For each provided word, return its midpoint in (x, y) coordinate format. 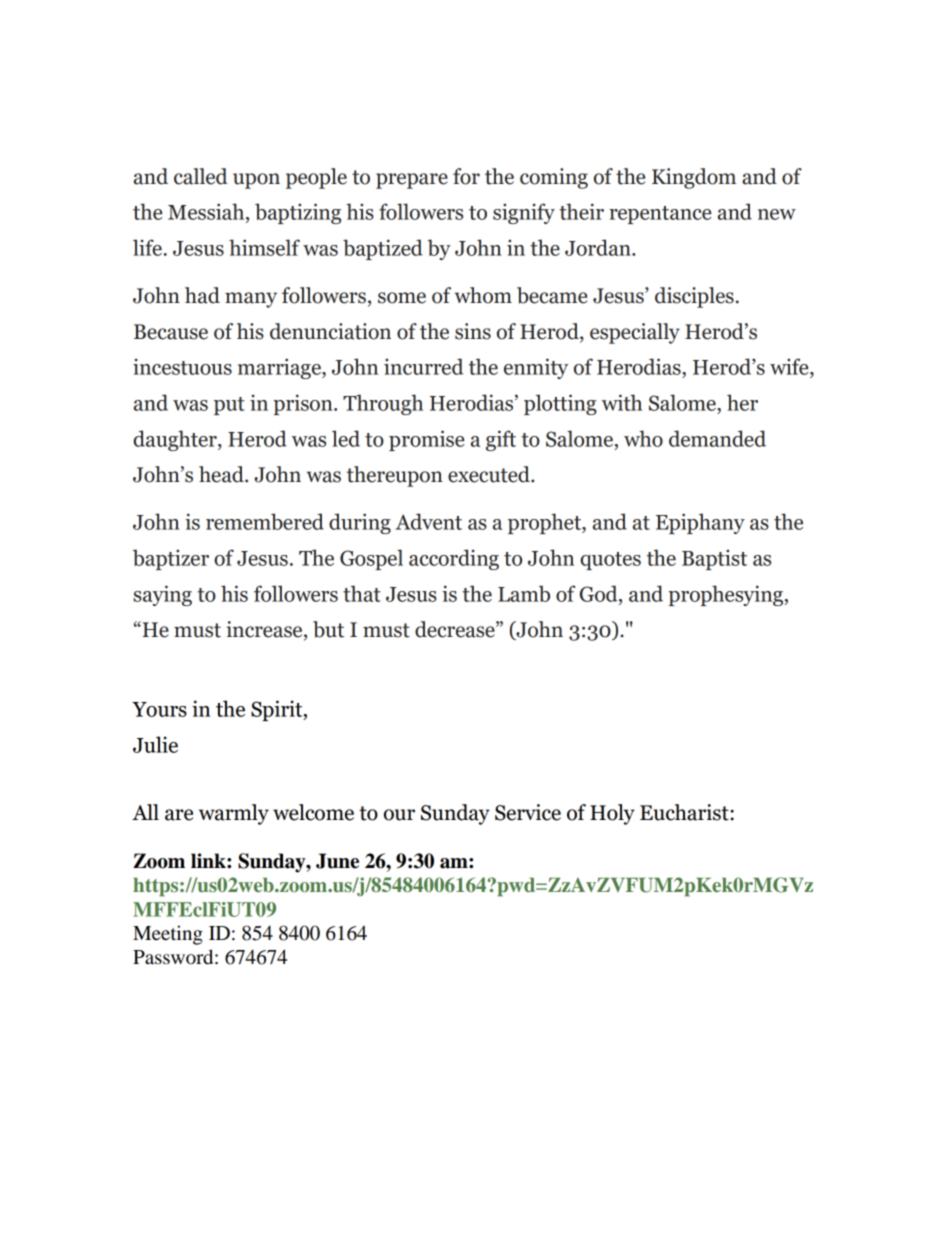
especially (635, 333)
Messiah (207, 211)
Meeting (168, 935)
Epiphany (700, 523)
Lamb (524, 593)
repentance (660, 215)
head (222, 474)
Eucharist (685, 812)
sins (473, 331)
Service (528, 812)
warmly (234, 814)
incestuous (182, 366)
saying (162, 595)
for (466, 176)
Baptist (714, 559)
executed (490, 474)
